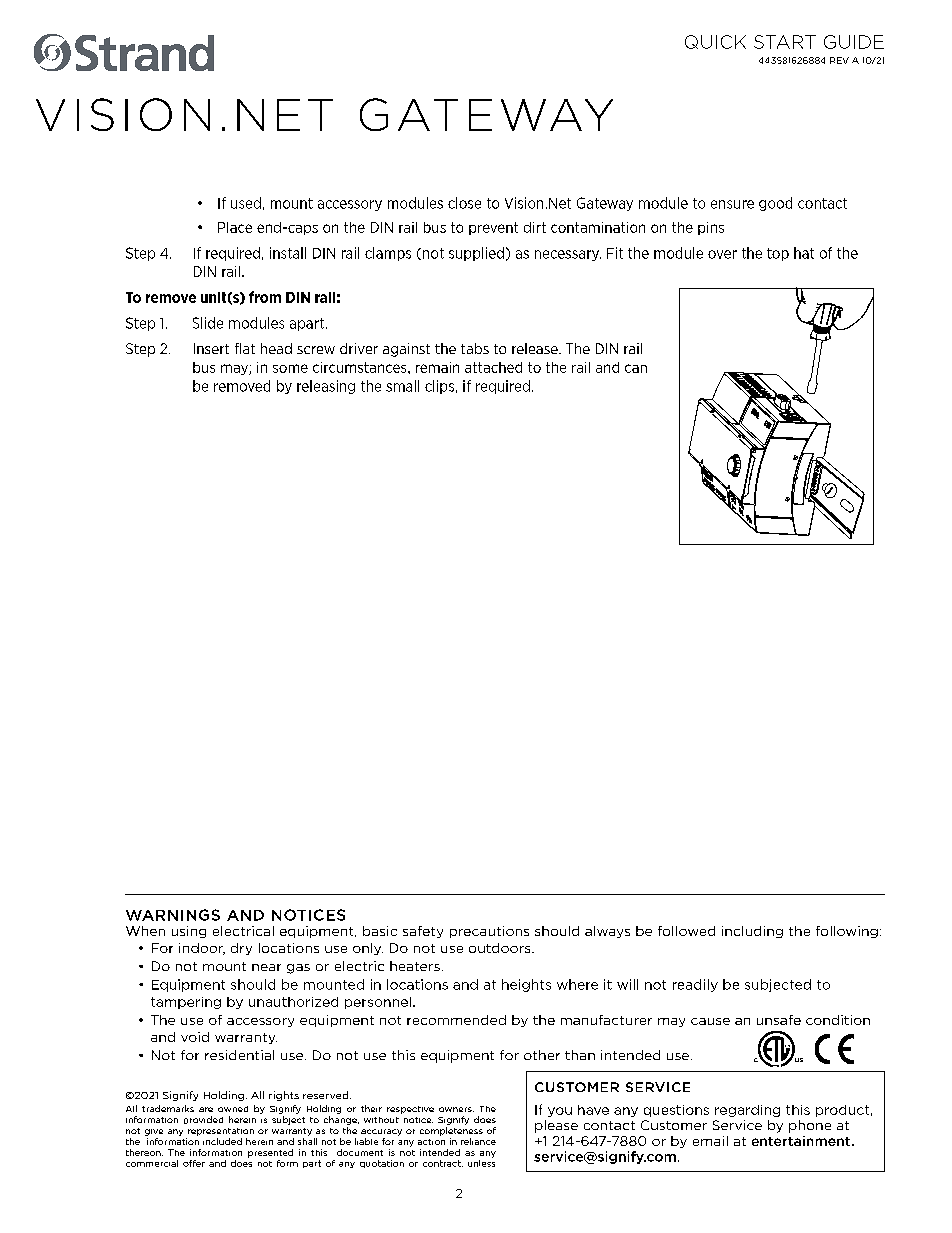 The image size is (952, 1233). Describe the element at coordinates (290, 368) in the screenshot. I see `some` at that location.
